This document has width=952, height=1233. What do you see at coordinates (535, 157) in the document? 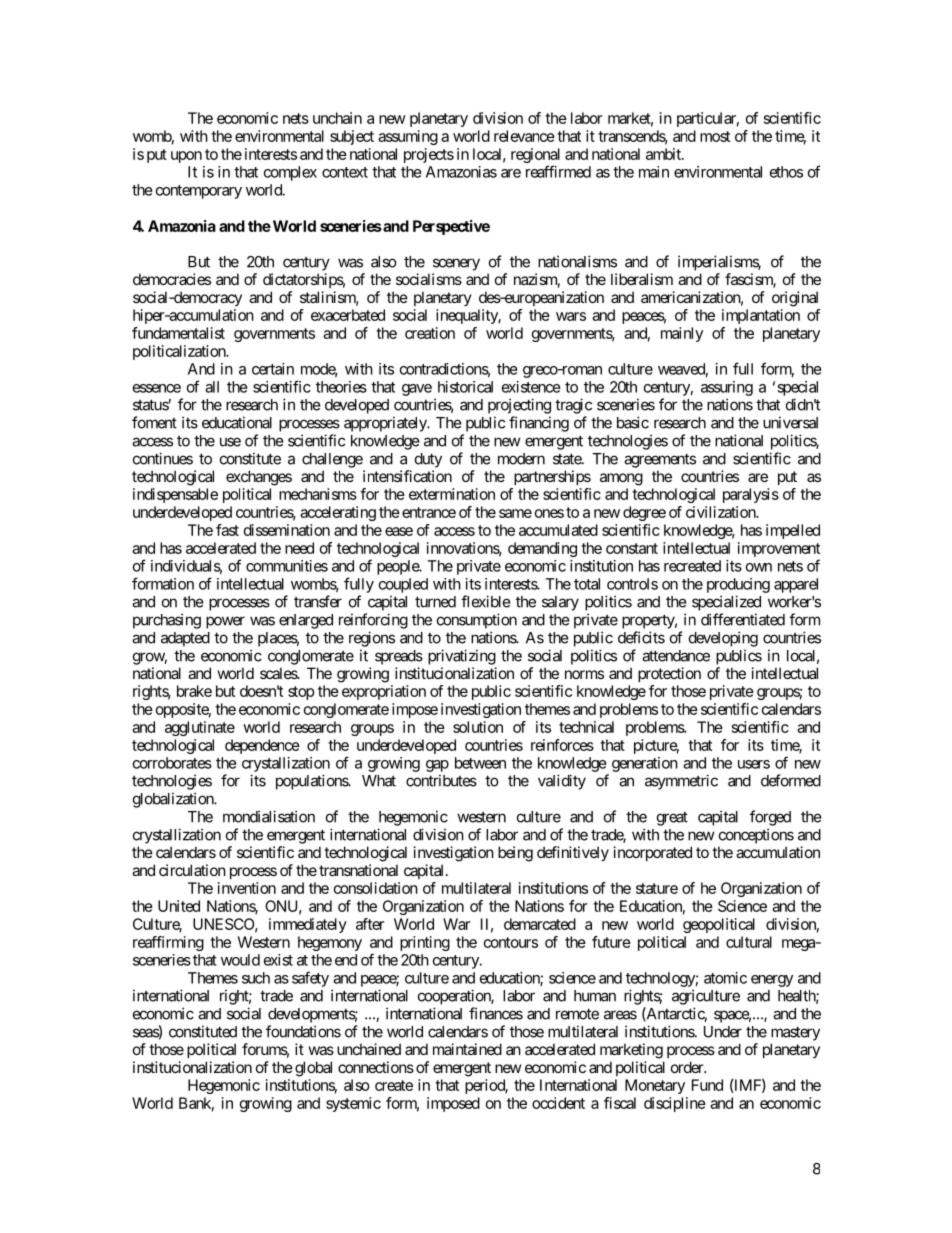
I see `regional` at bounding box center [535, 157].
